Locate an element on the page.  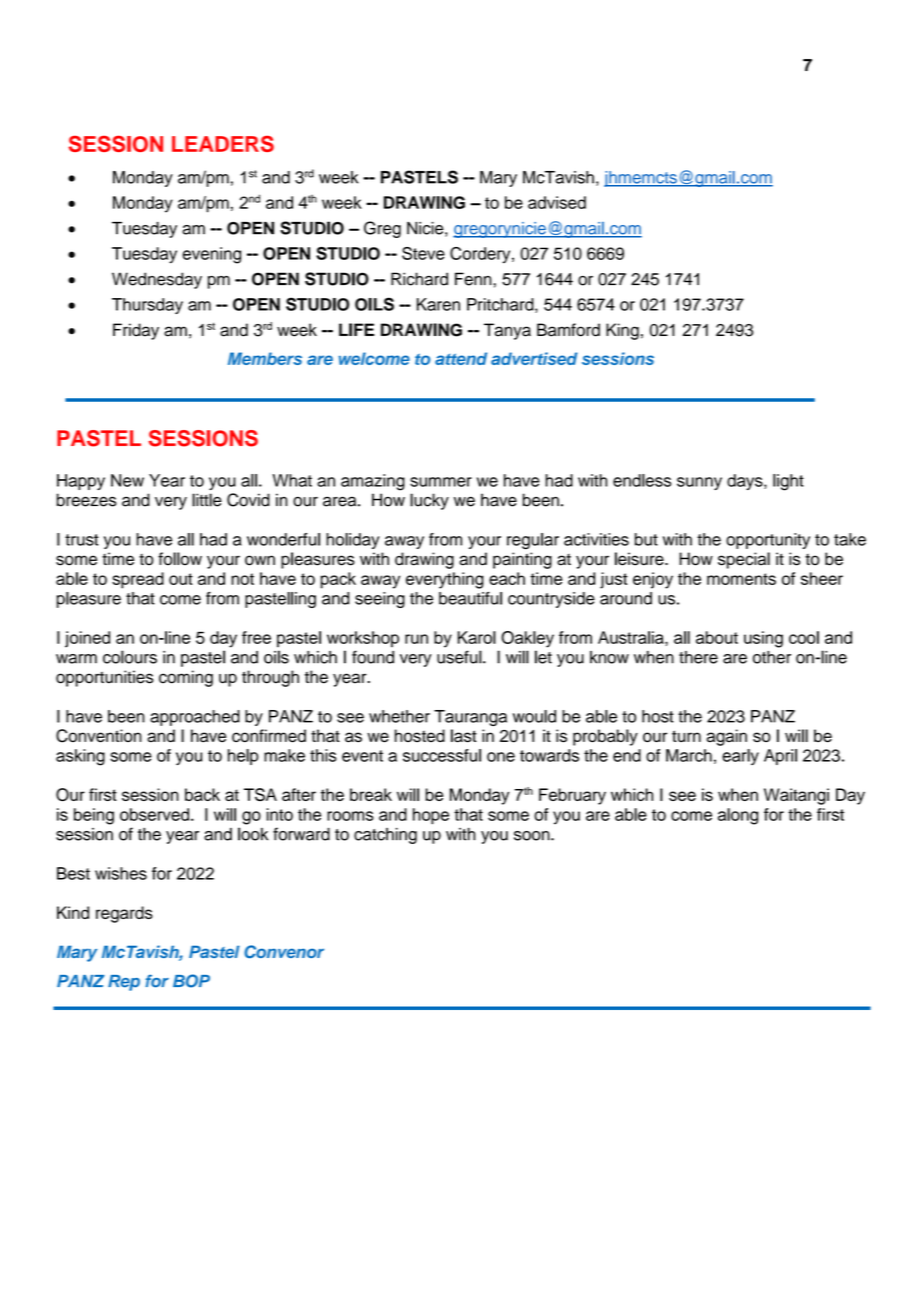
coming is located at coordinates (186, 678).
